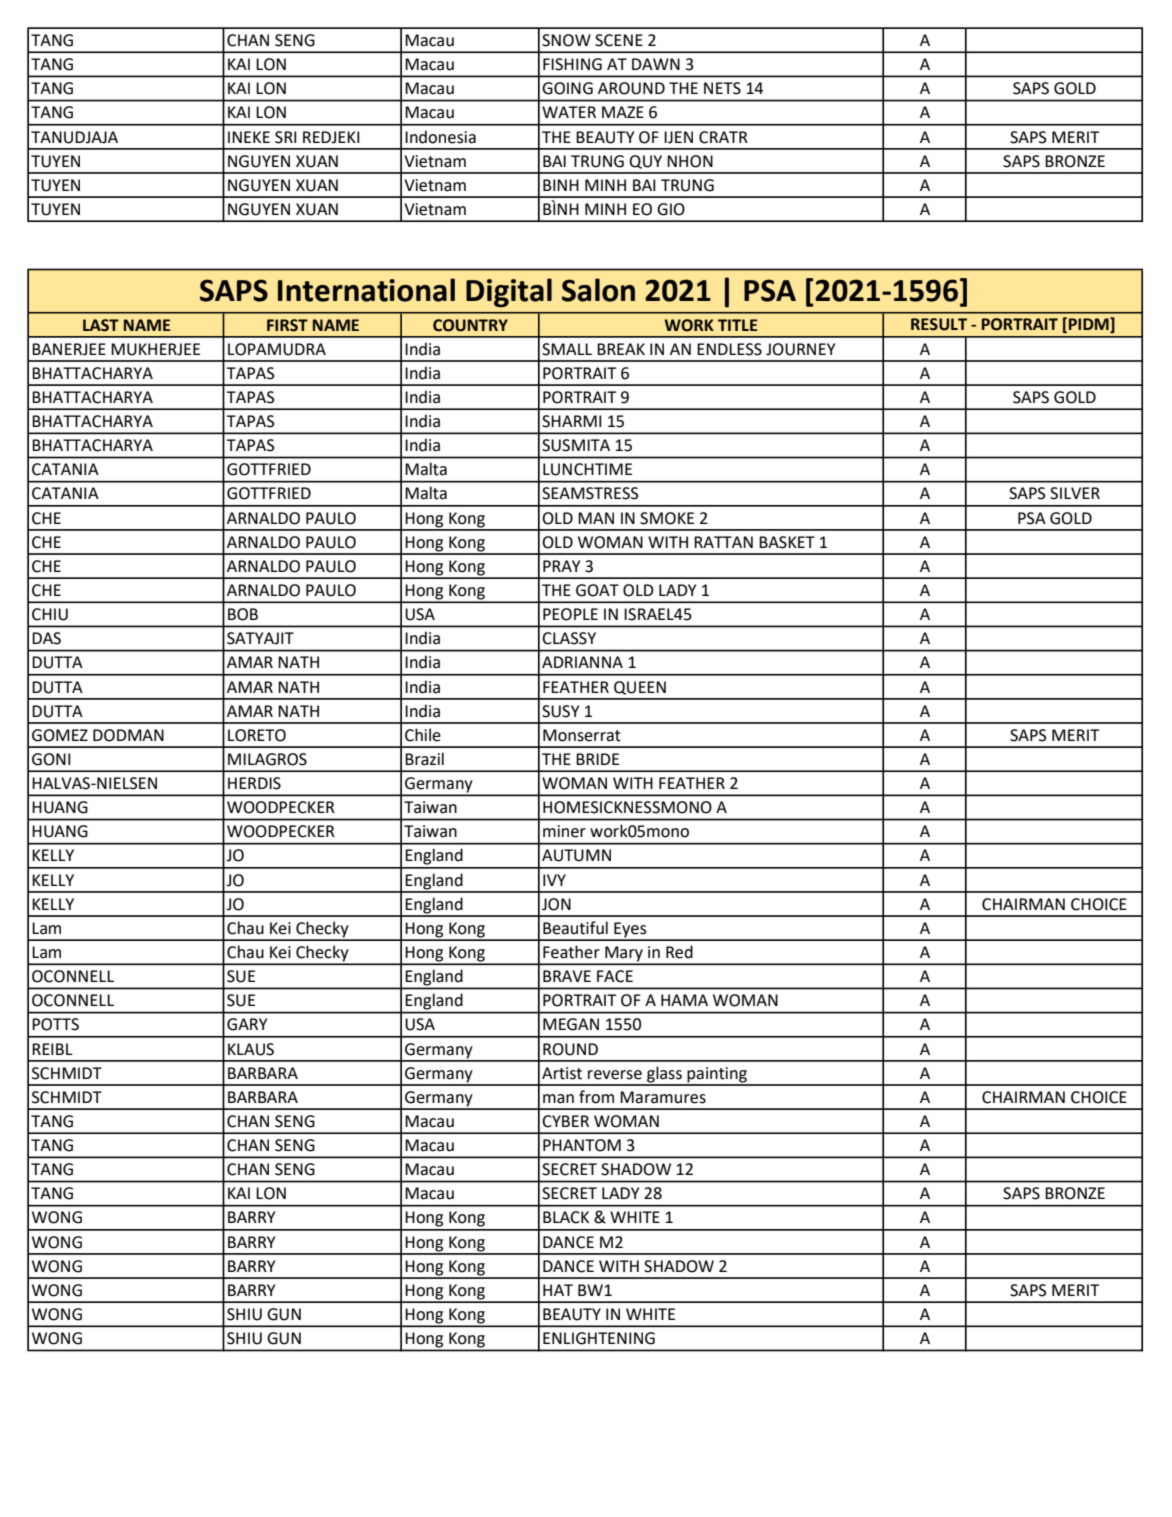 The width and height of the image is (1172, 1517). What do you see at coordinates (286, 137) in the image?
I see `SRI` at bounding box center [286, 137].
